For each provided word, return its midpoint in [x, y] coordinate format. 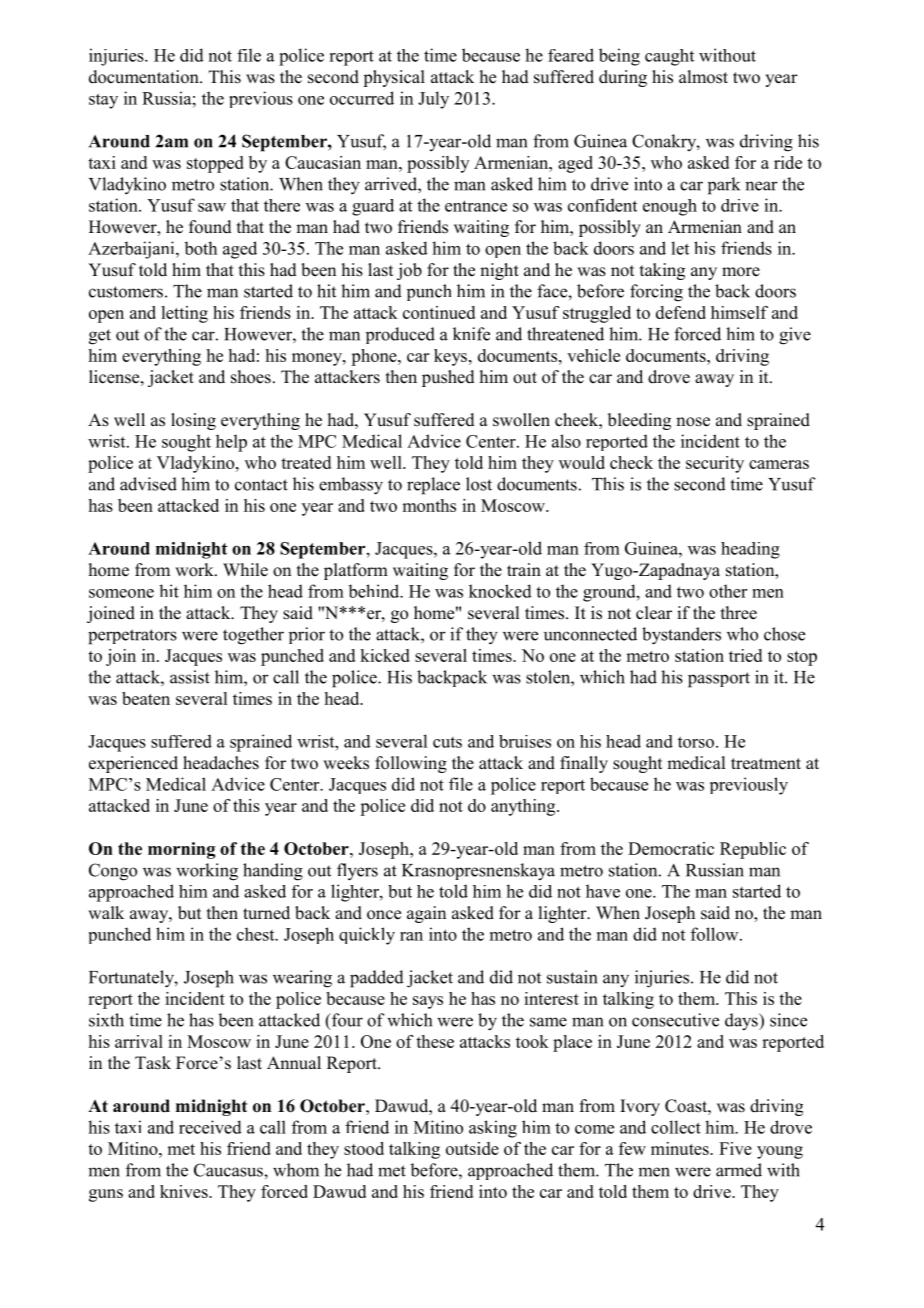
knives [185, 1191]
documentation [145, 77]
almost [703, 77]
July [433, 100]
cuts [447, 742]
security [715, 464]
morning [181, 850]
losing [193, 421]
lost [479, 484]
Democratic [671, 848]
